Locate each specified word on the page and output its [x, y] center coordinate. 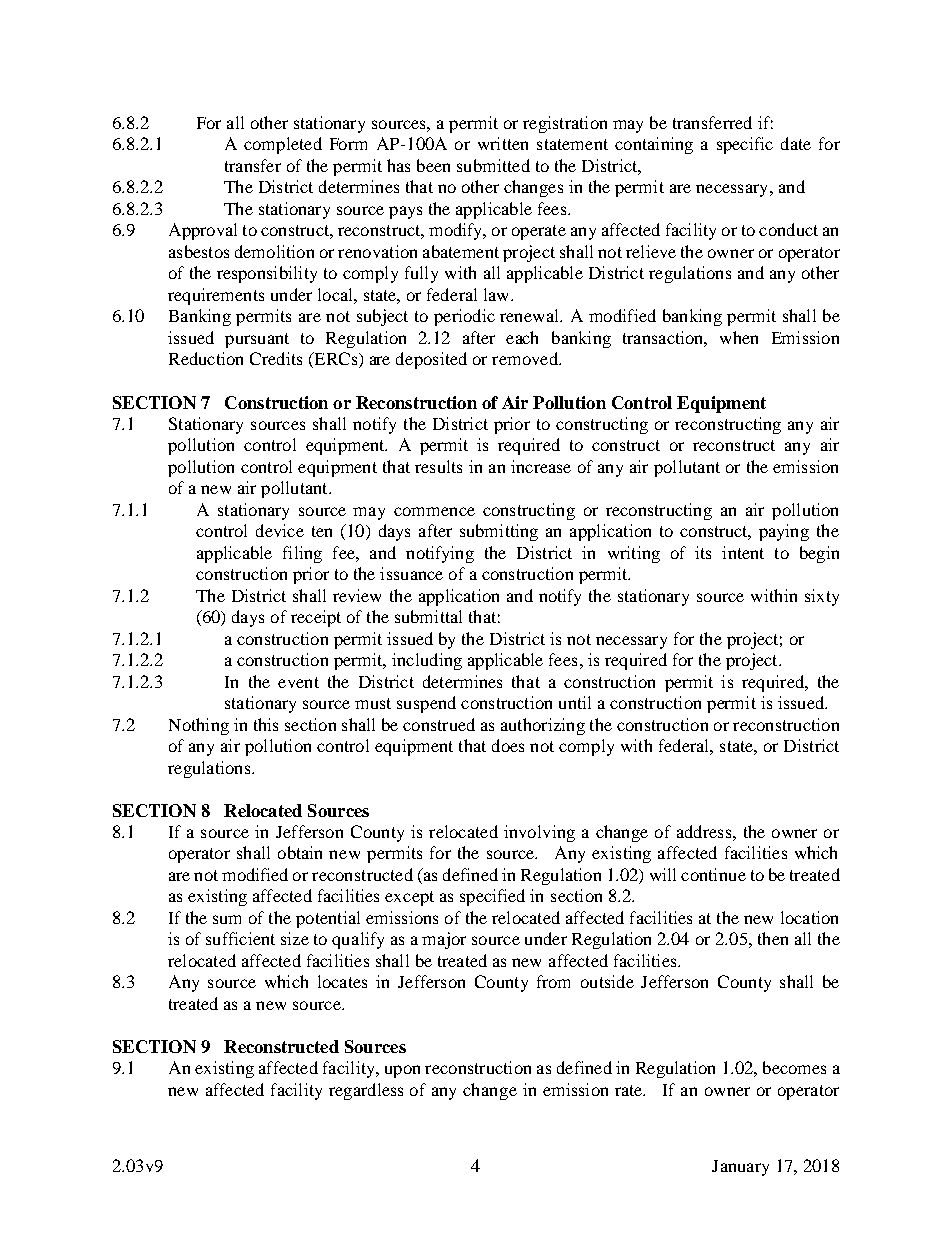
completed [283, 145]
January [740, 1168]
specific [745, 145]
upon [402, 1071]
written [503, 143]
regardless [366, 1091]
